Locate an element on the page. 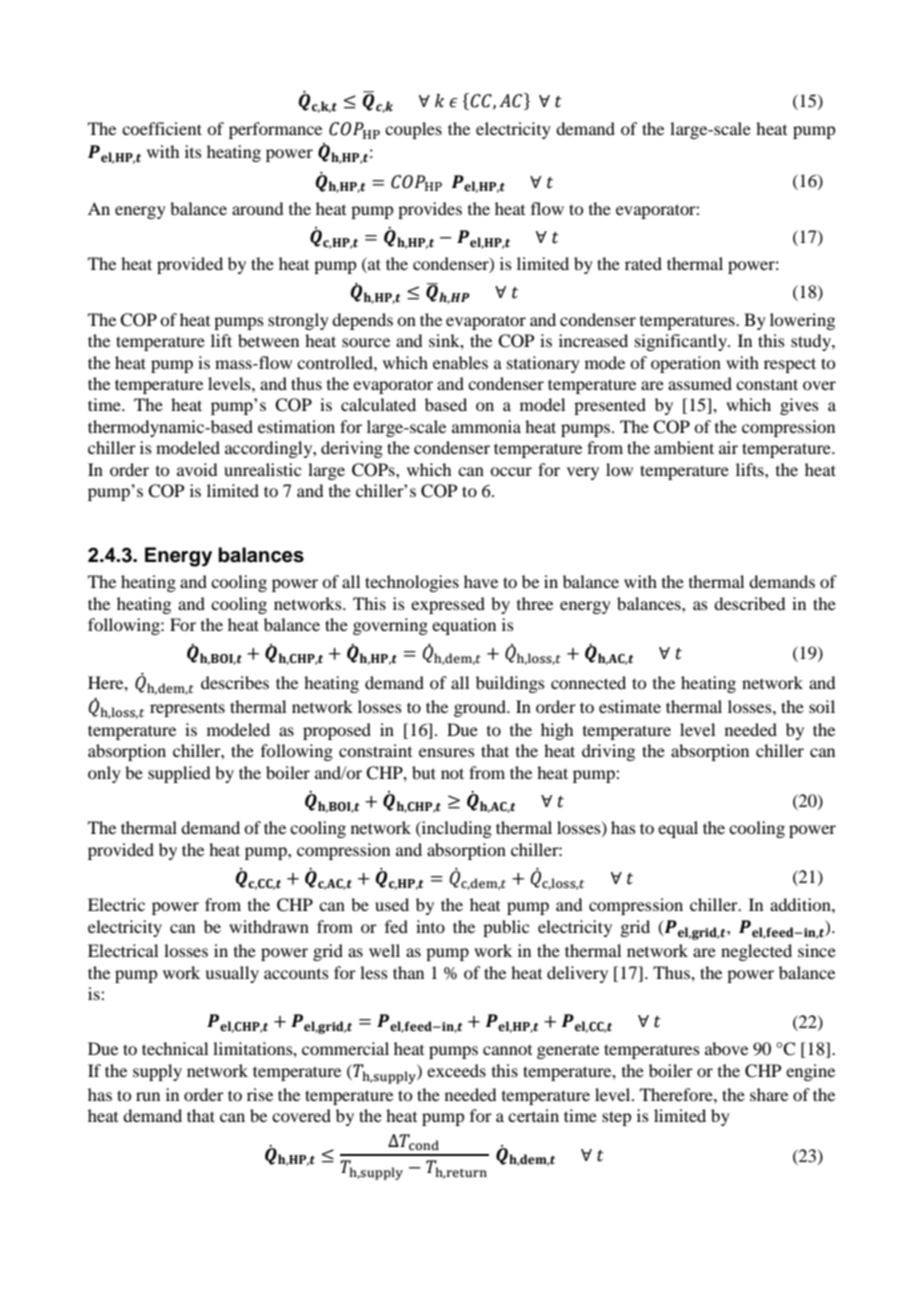 Image resolution: width=924 pixels, height=1308 pixels. supplied is located at coordinates (179, 774).
